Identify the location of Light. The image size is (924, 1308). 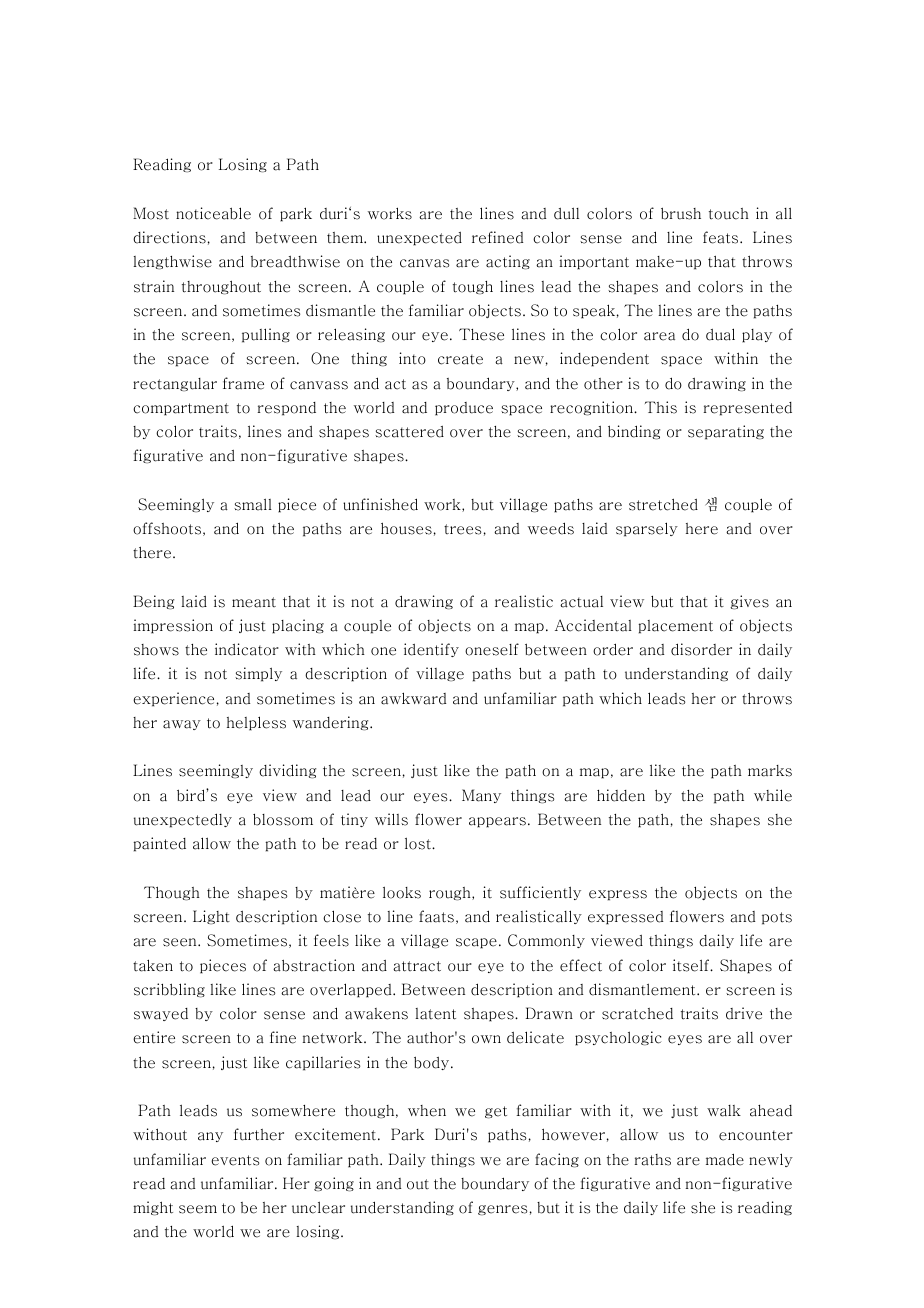
(211, 917).
